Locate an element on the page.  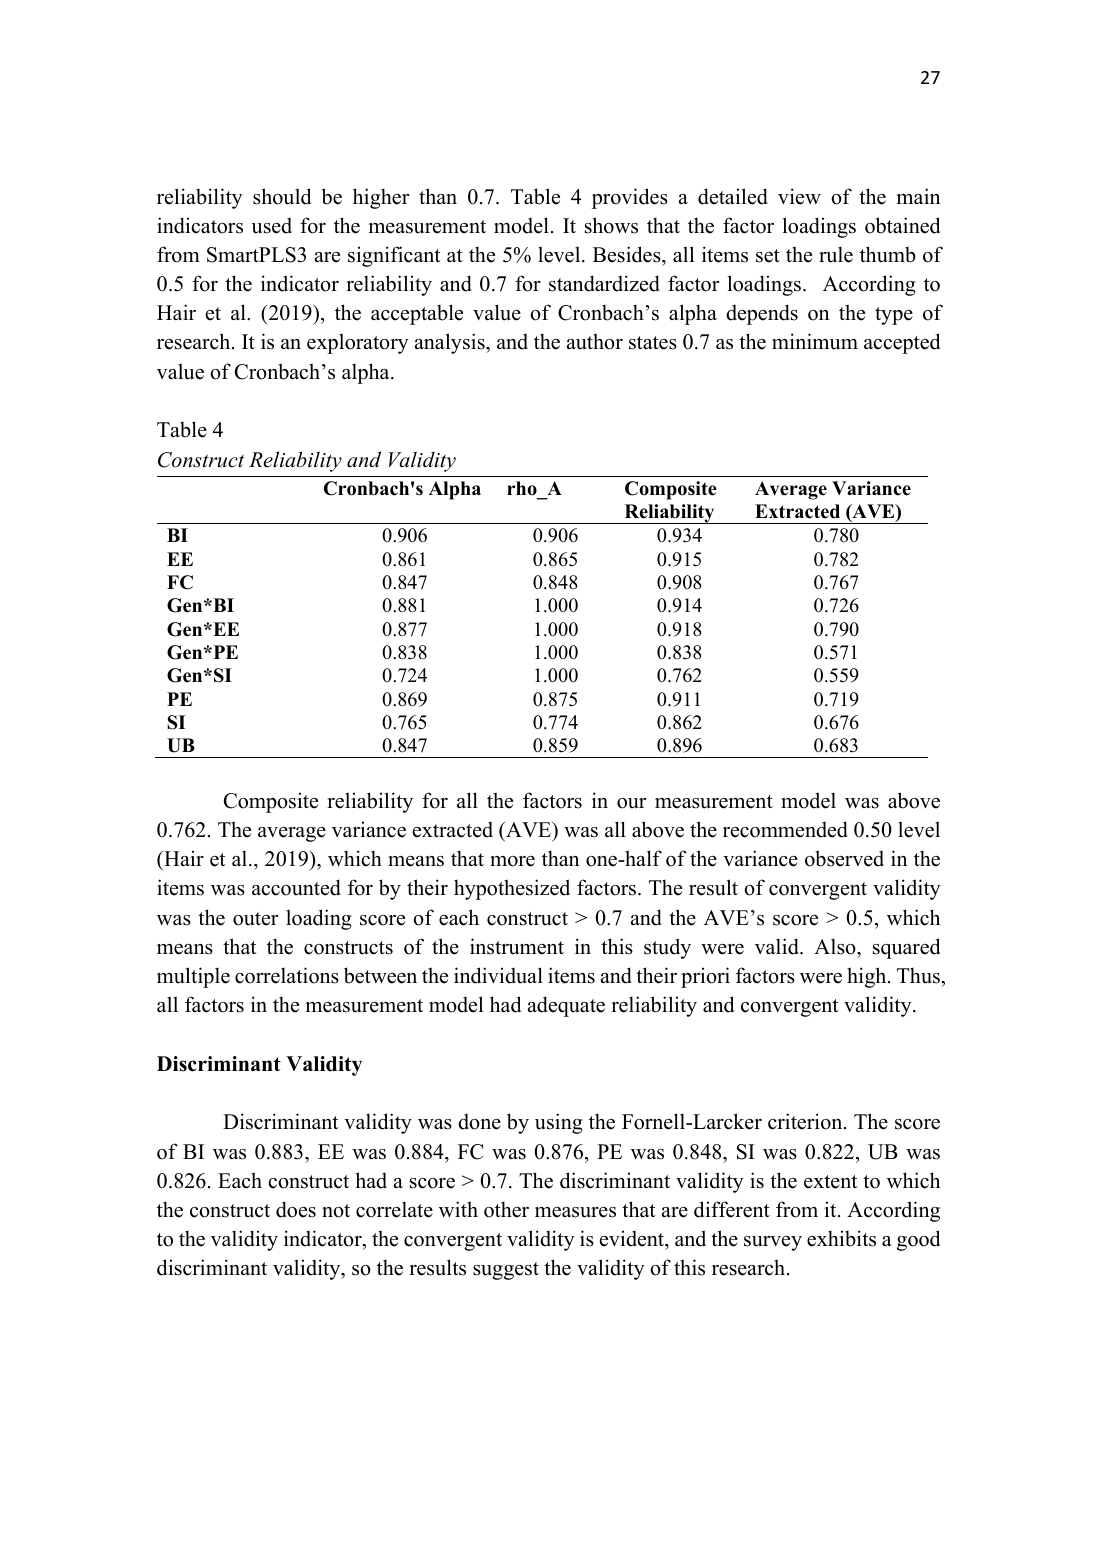
does is located at coordinates (296, 1209).
